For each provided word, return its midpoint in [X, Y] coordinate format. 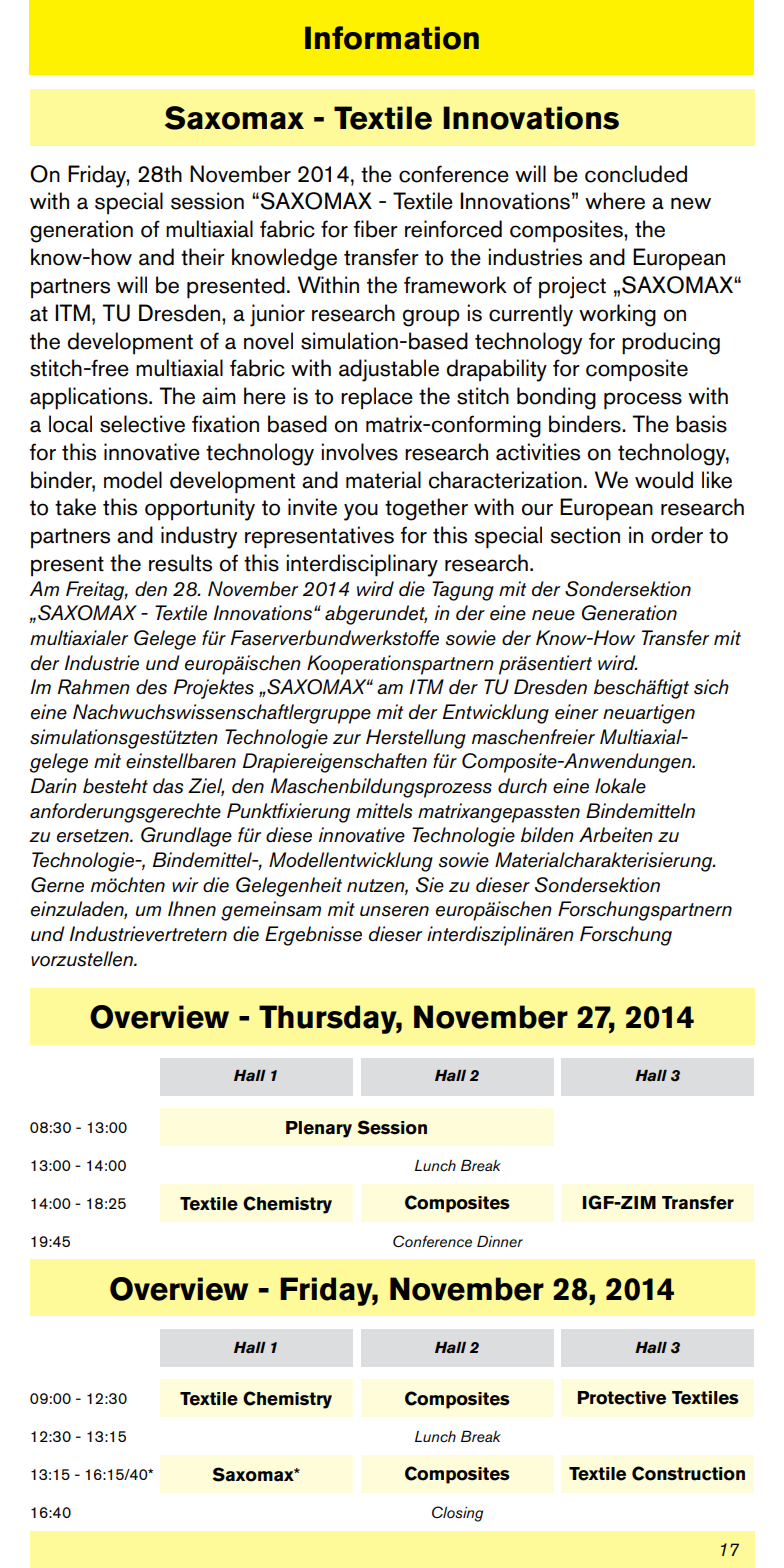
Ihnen [192, 909]
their [203, 257]
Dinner [500, 1241]
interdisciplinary [362, 565]
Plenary [319, 1129]
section [585, 535]
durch [522, 786]
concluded [636, 174]
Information [392, 38]
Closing [457, 1514]
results [180, 563]
